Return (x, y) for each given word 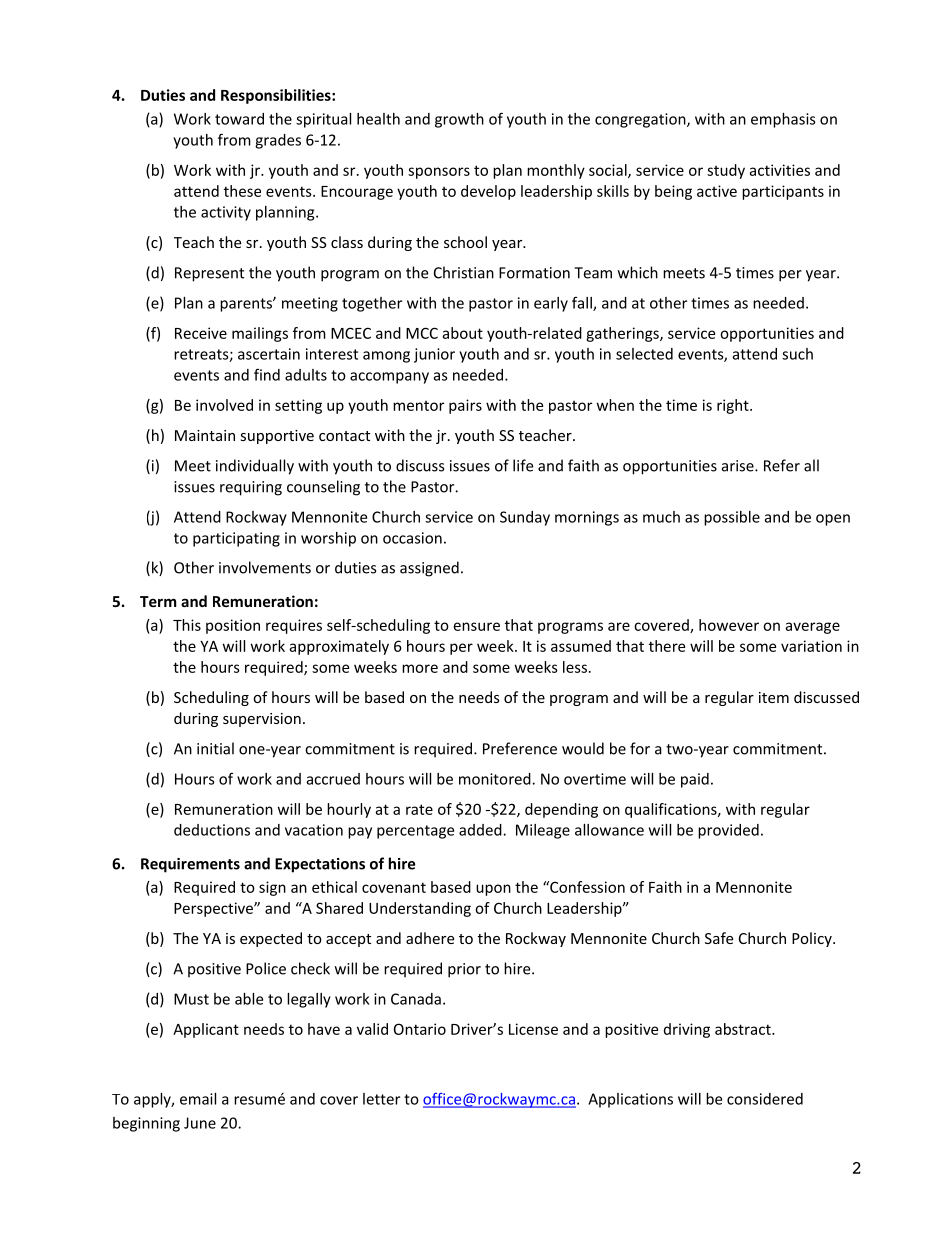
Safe (719, 938)
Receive (201, 333)
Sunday (525, 518)
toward (239, 119)
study (726, 171)
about (462, 333)
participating (236, 539)
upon (493, 890)
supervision (262, 720)
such (797, 354)
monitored (496, 779)
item (774, 697)
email (198, 1099)
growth (459, 120)
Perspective (214, 909)
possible (732, 518)
